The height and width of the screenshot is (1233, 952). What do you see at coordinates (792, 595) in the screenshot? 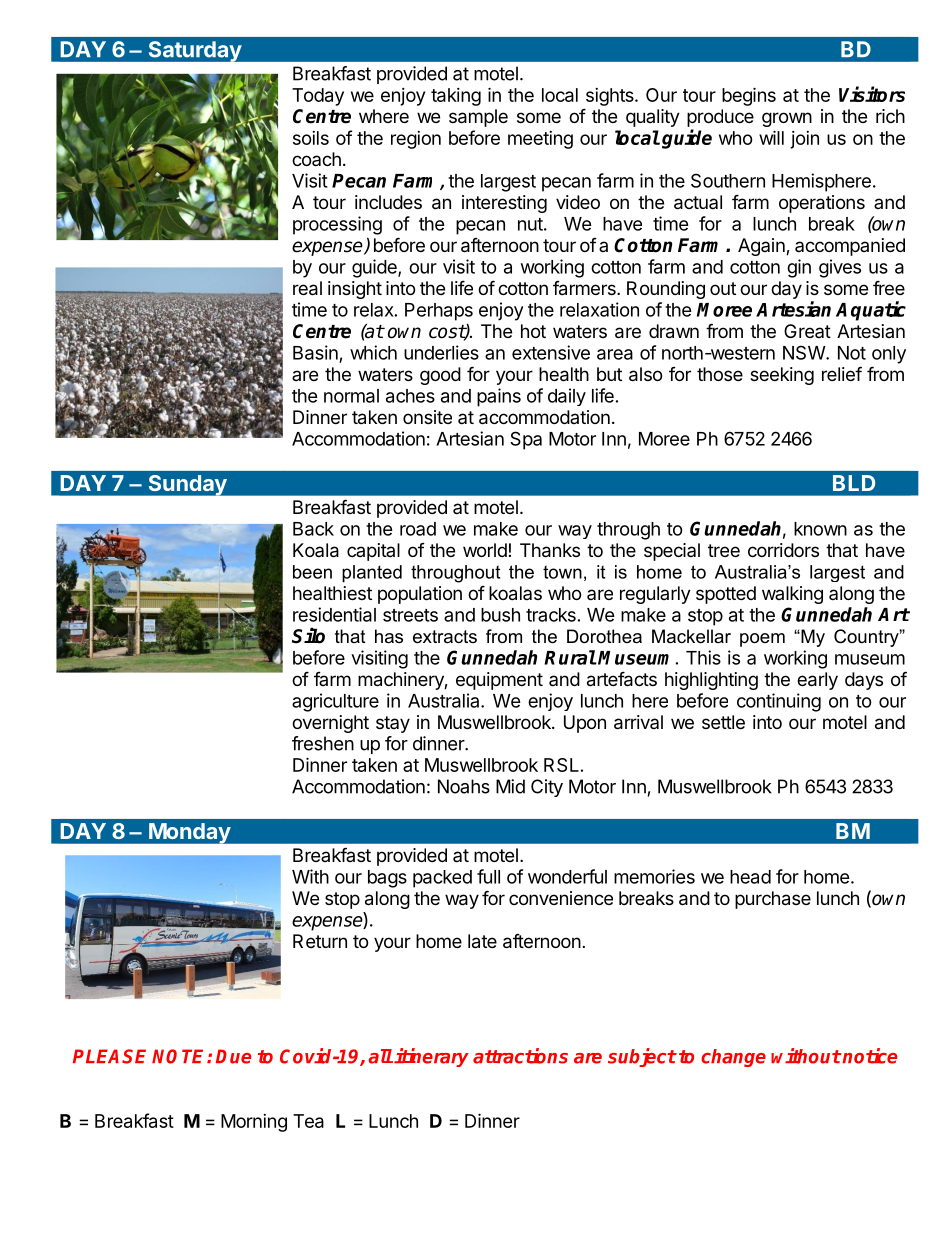
I see `walking` at bounding box center [792, 595].
